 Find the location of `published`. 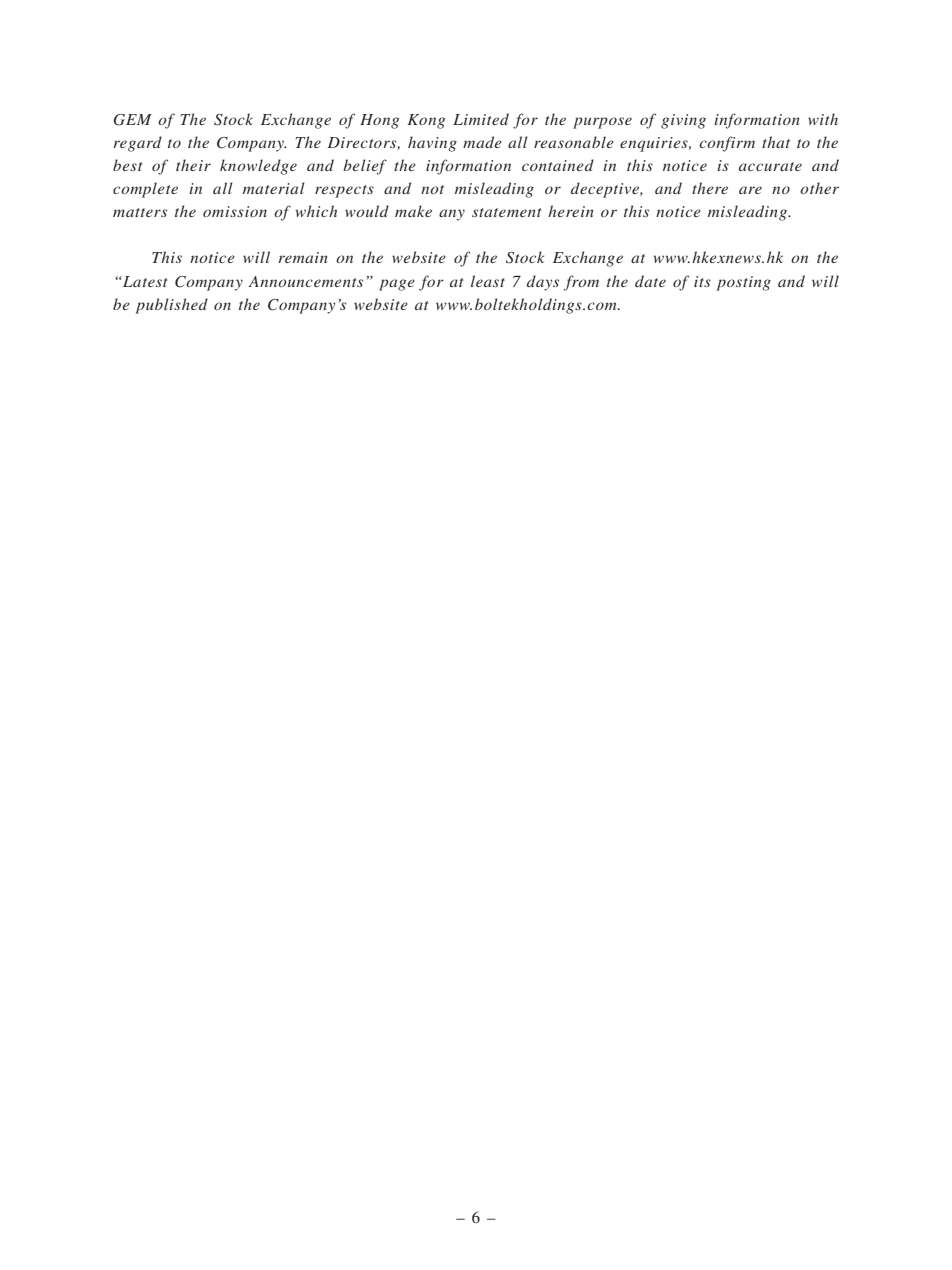

published is located at coordinates (171, 306).
